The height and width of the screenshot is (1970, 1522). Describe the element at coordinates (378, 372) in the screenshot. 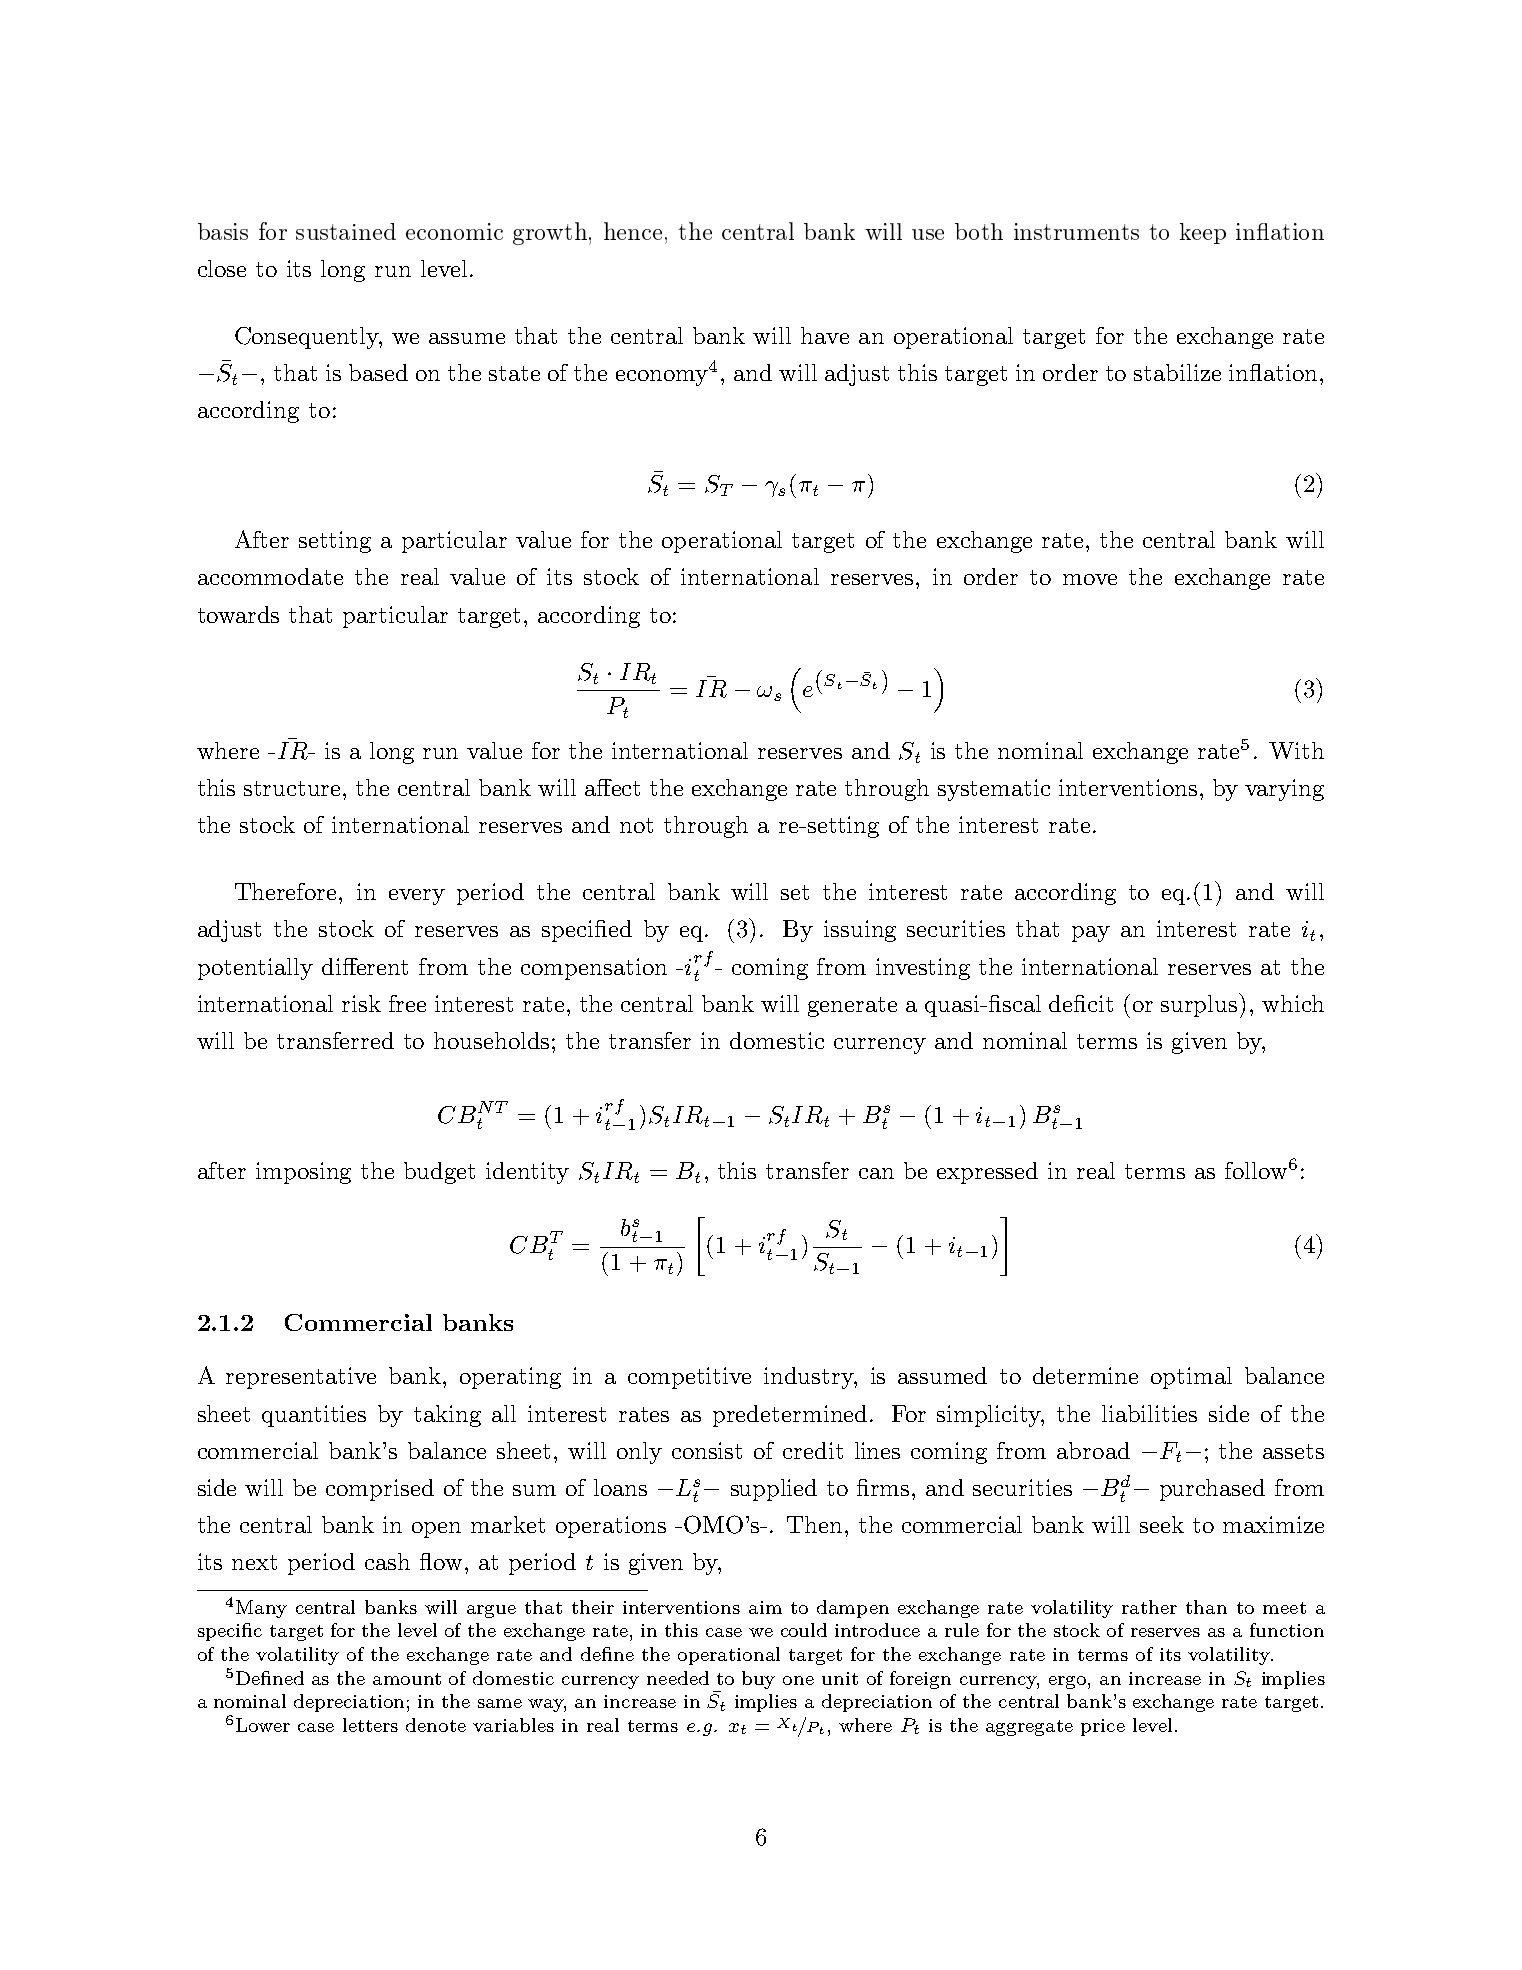

I see `based` at that location.
